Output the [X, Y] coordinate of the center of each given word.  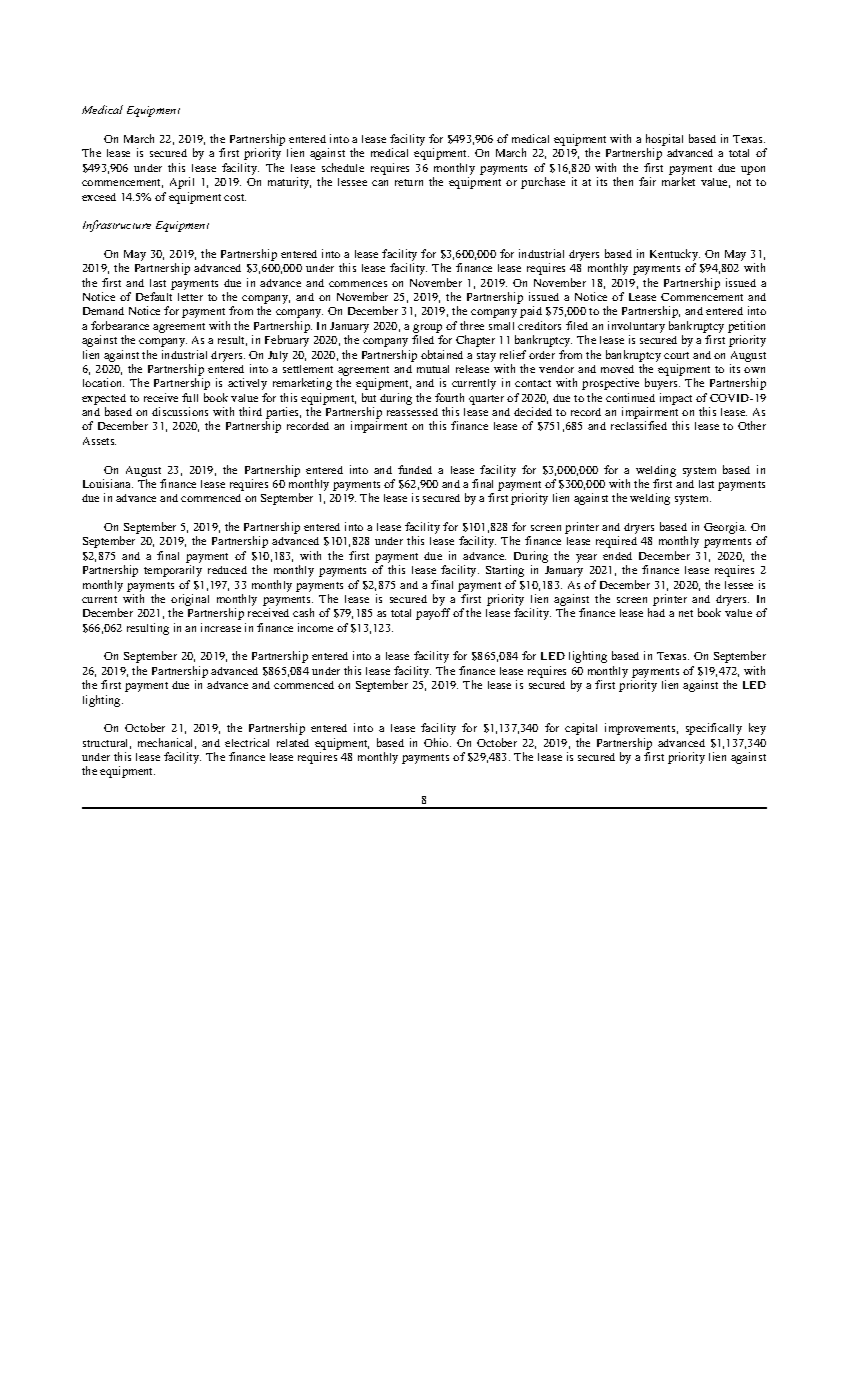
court [676, 355]
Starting [505, 571]
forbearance [120, 325]
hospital [664, 141]
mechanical [167, 743]
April [182, 183]
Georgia [725, 528]
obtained [442, 354]
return [409, 182]
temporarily [173, 571]
